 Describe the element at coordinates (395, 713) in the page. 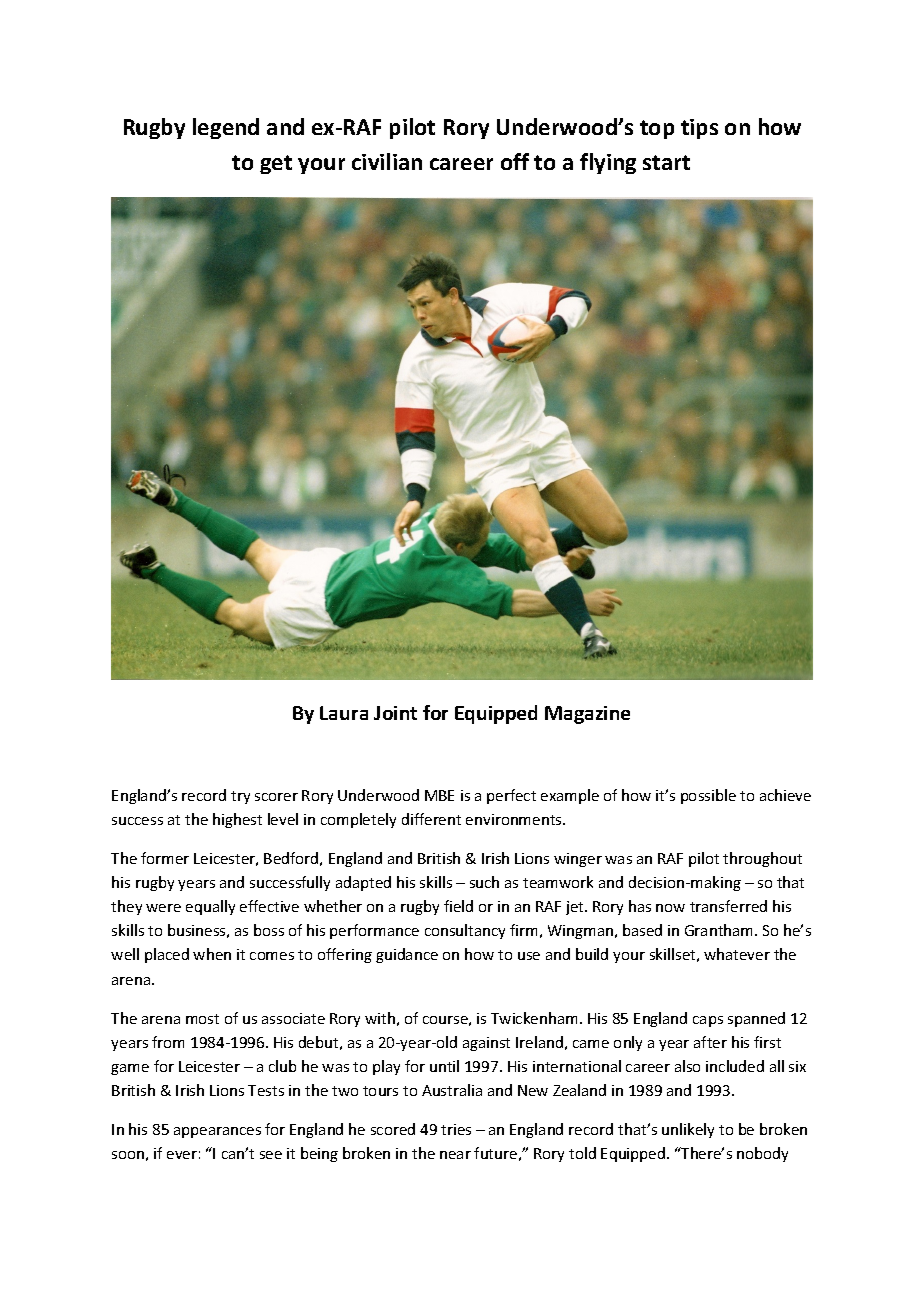

I see `Joint` at that location.
